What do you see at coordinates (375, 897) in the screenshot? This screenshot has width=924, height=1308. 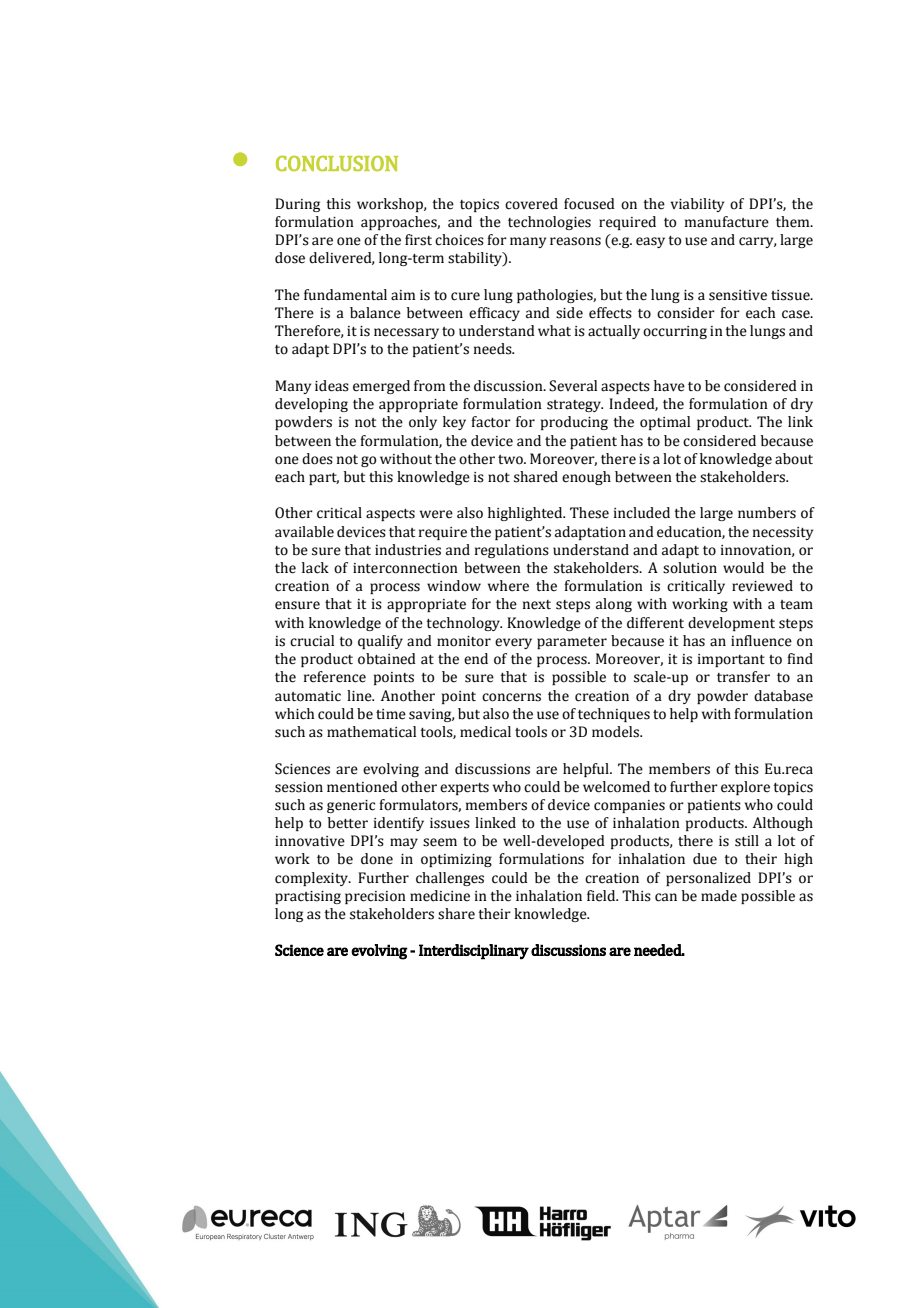 I see `precision` at bounding box center [375, 897].
